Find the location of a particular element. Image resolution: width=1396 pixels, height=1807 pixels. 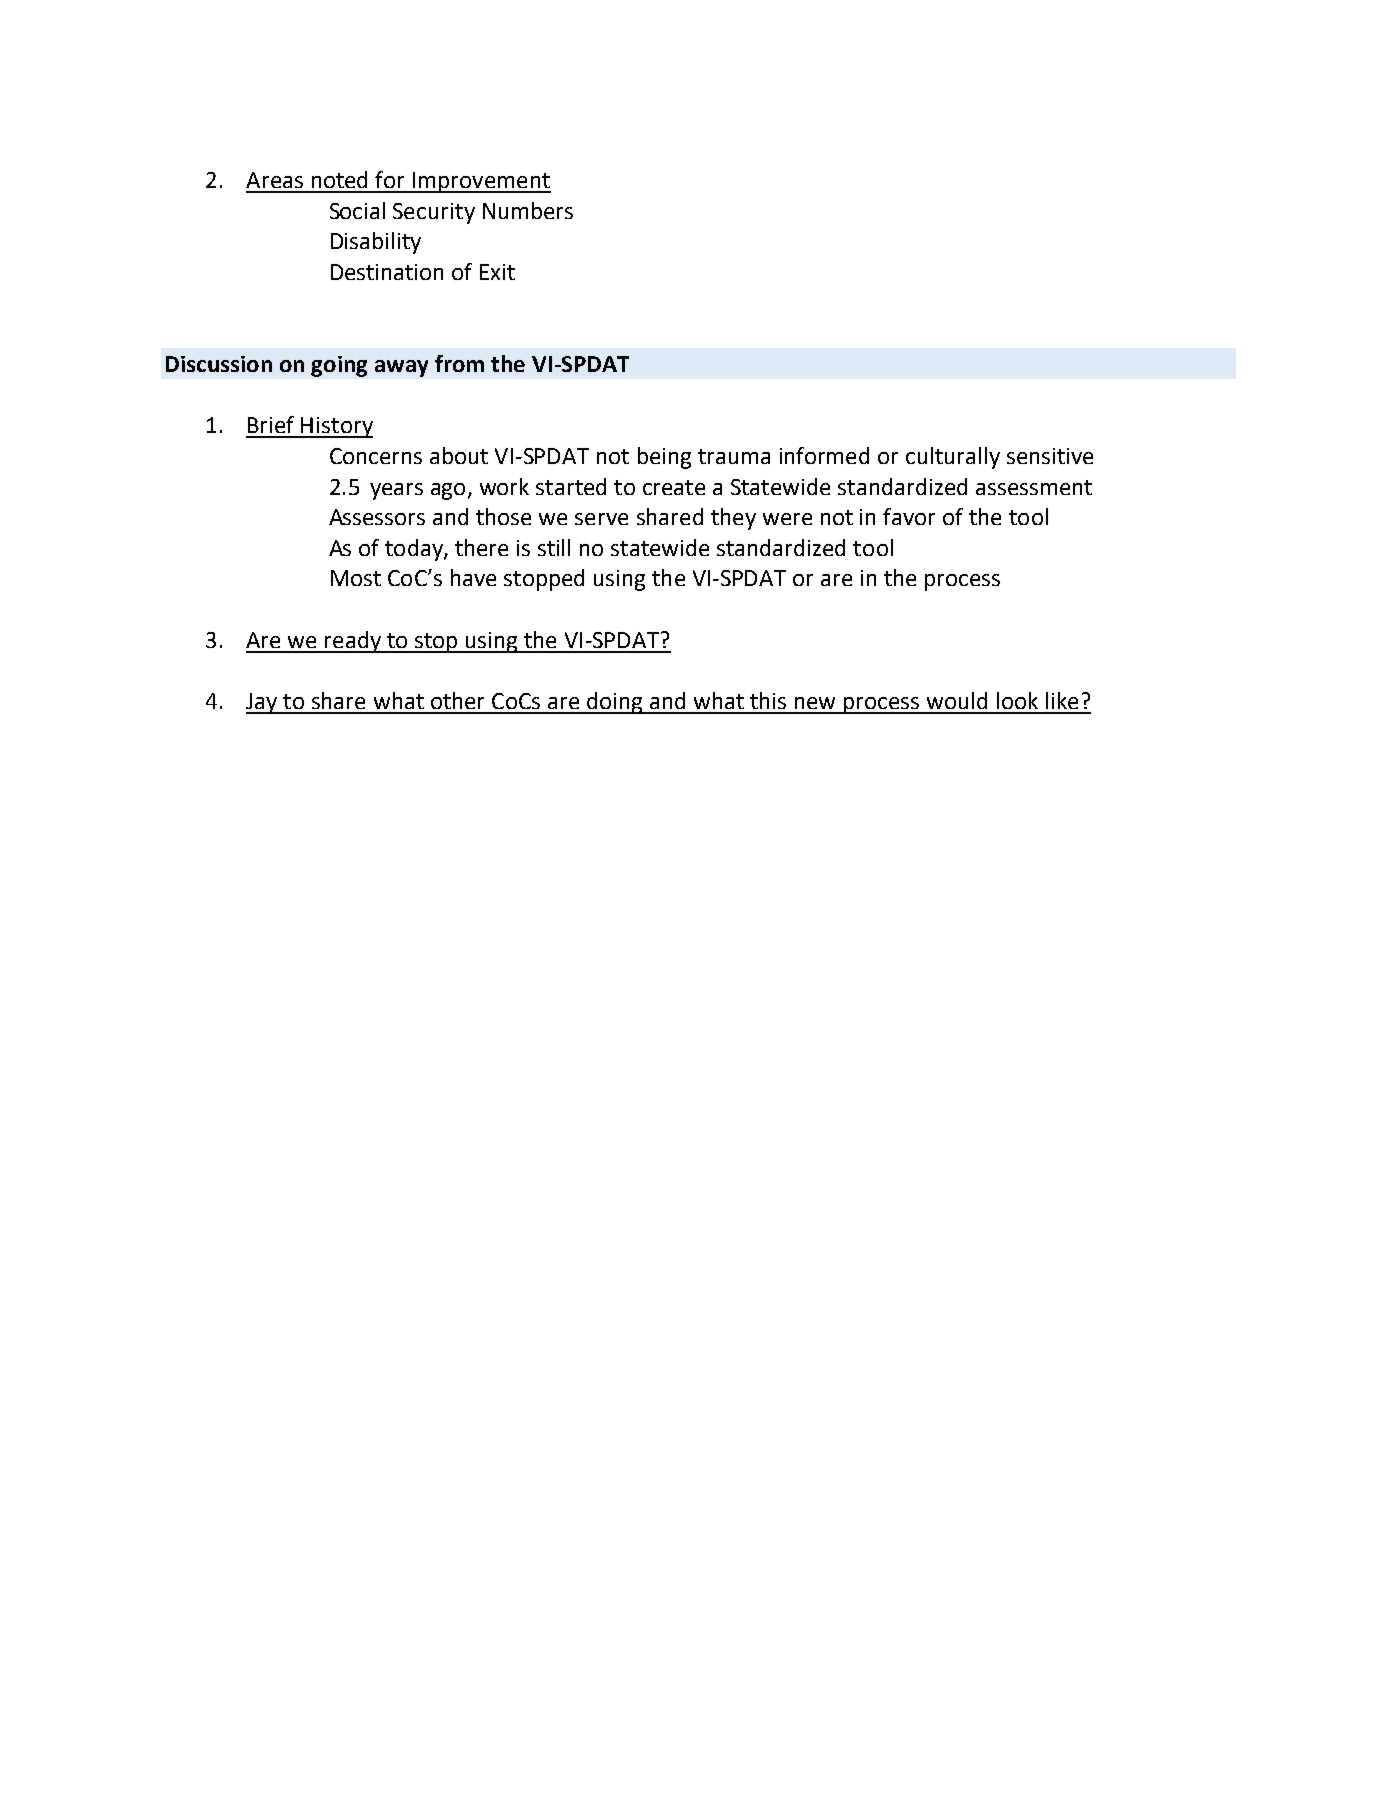

Social is located at coordinates (357, 210).
